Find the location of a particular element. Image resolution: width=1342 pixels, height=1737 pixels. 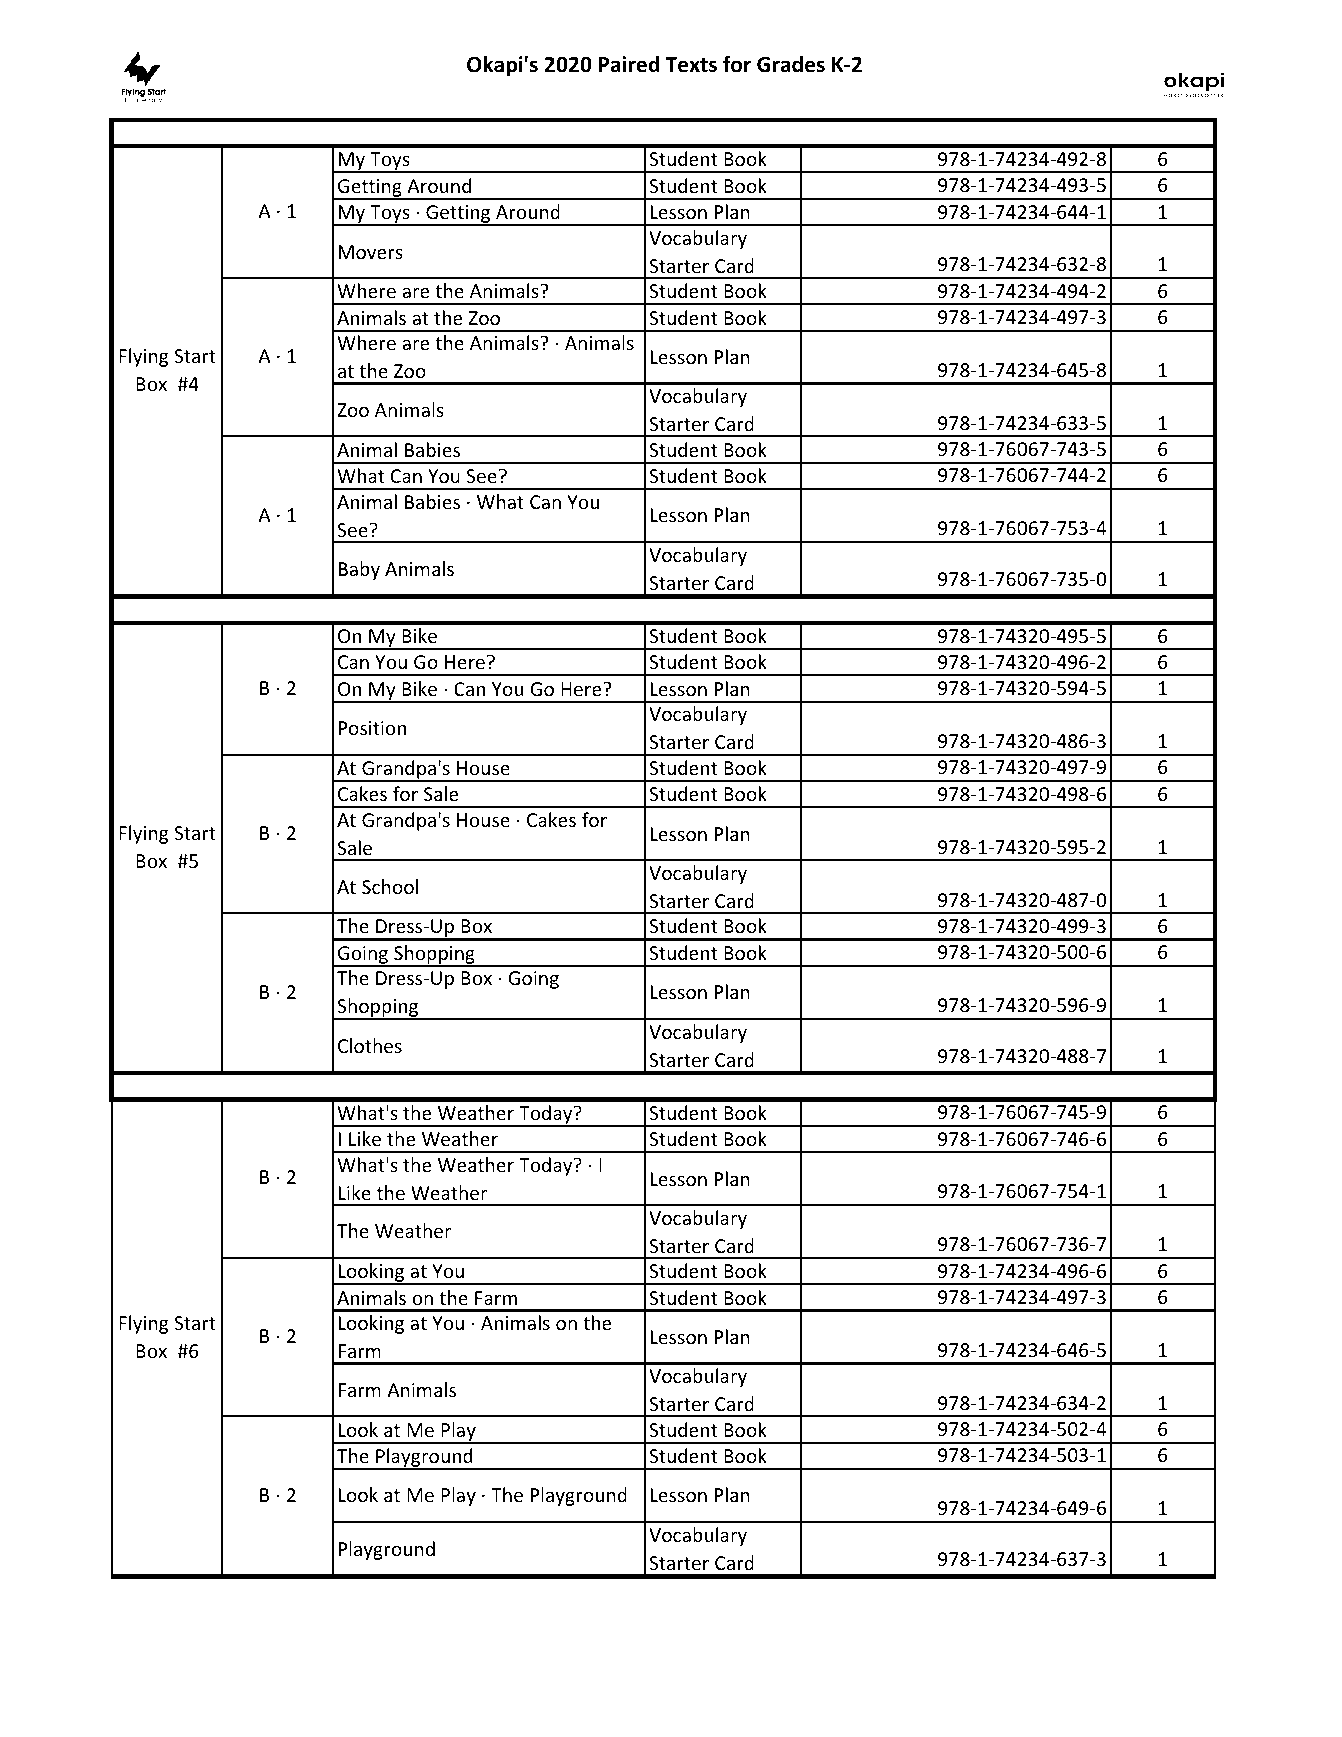

Clothes is located at coordinates (370, 1045).
